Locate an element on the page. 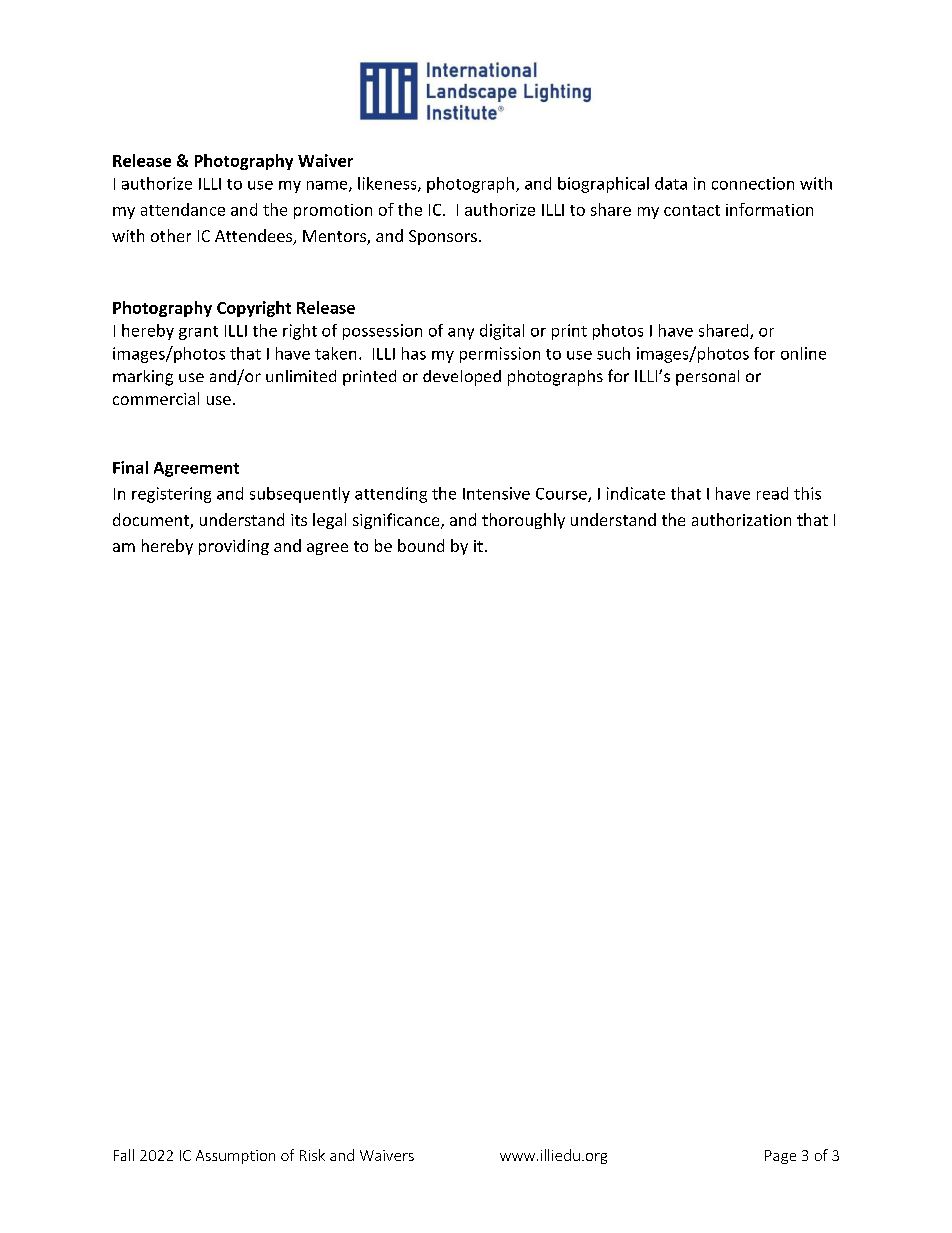 The image size is (952, 1233). attendance is located at coordinates (183, 209).
